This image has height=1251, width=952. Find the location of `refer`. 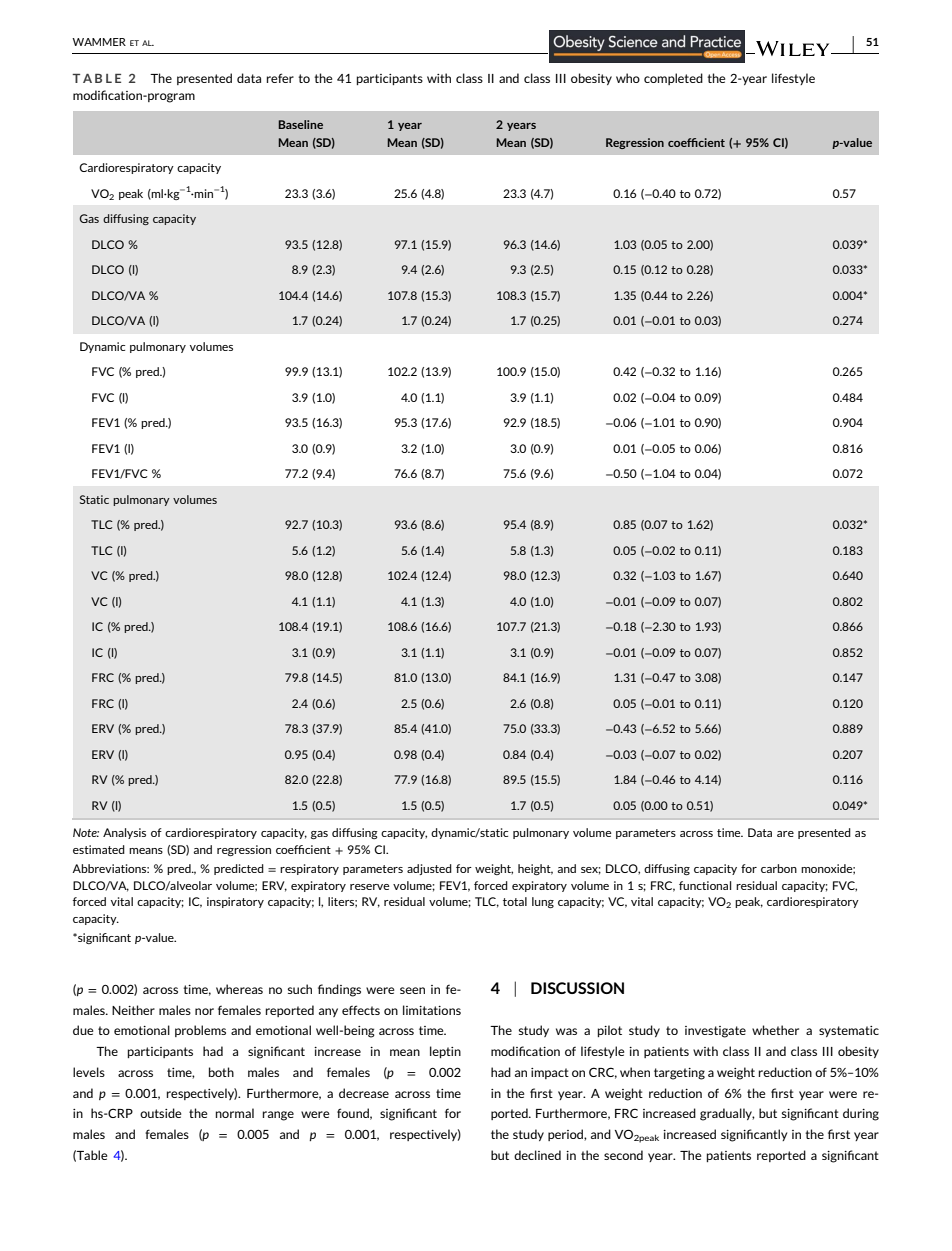

refer is located at coordinates (280, 78).
